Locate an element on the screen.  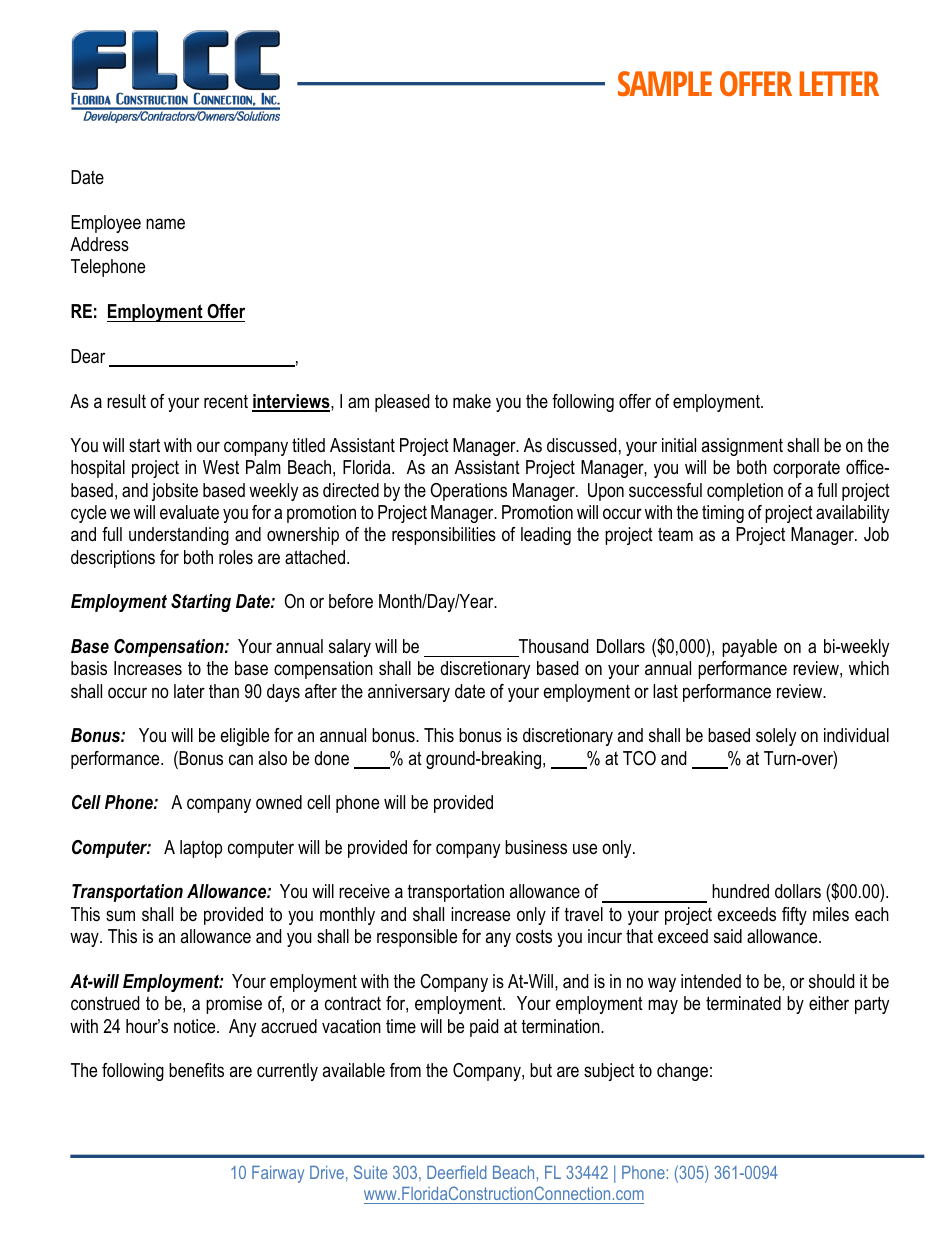
SAMPLE is located at coordinates (665, 83).
